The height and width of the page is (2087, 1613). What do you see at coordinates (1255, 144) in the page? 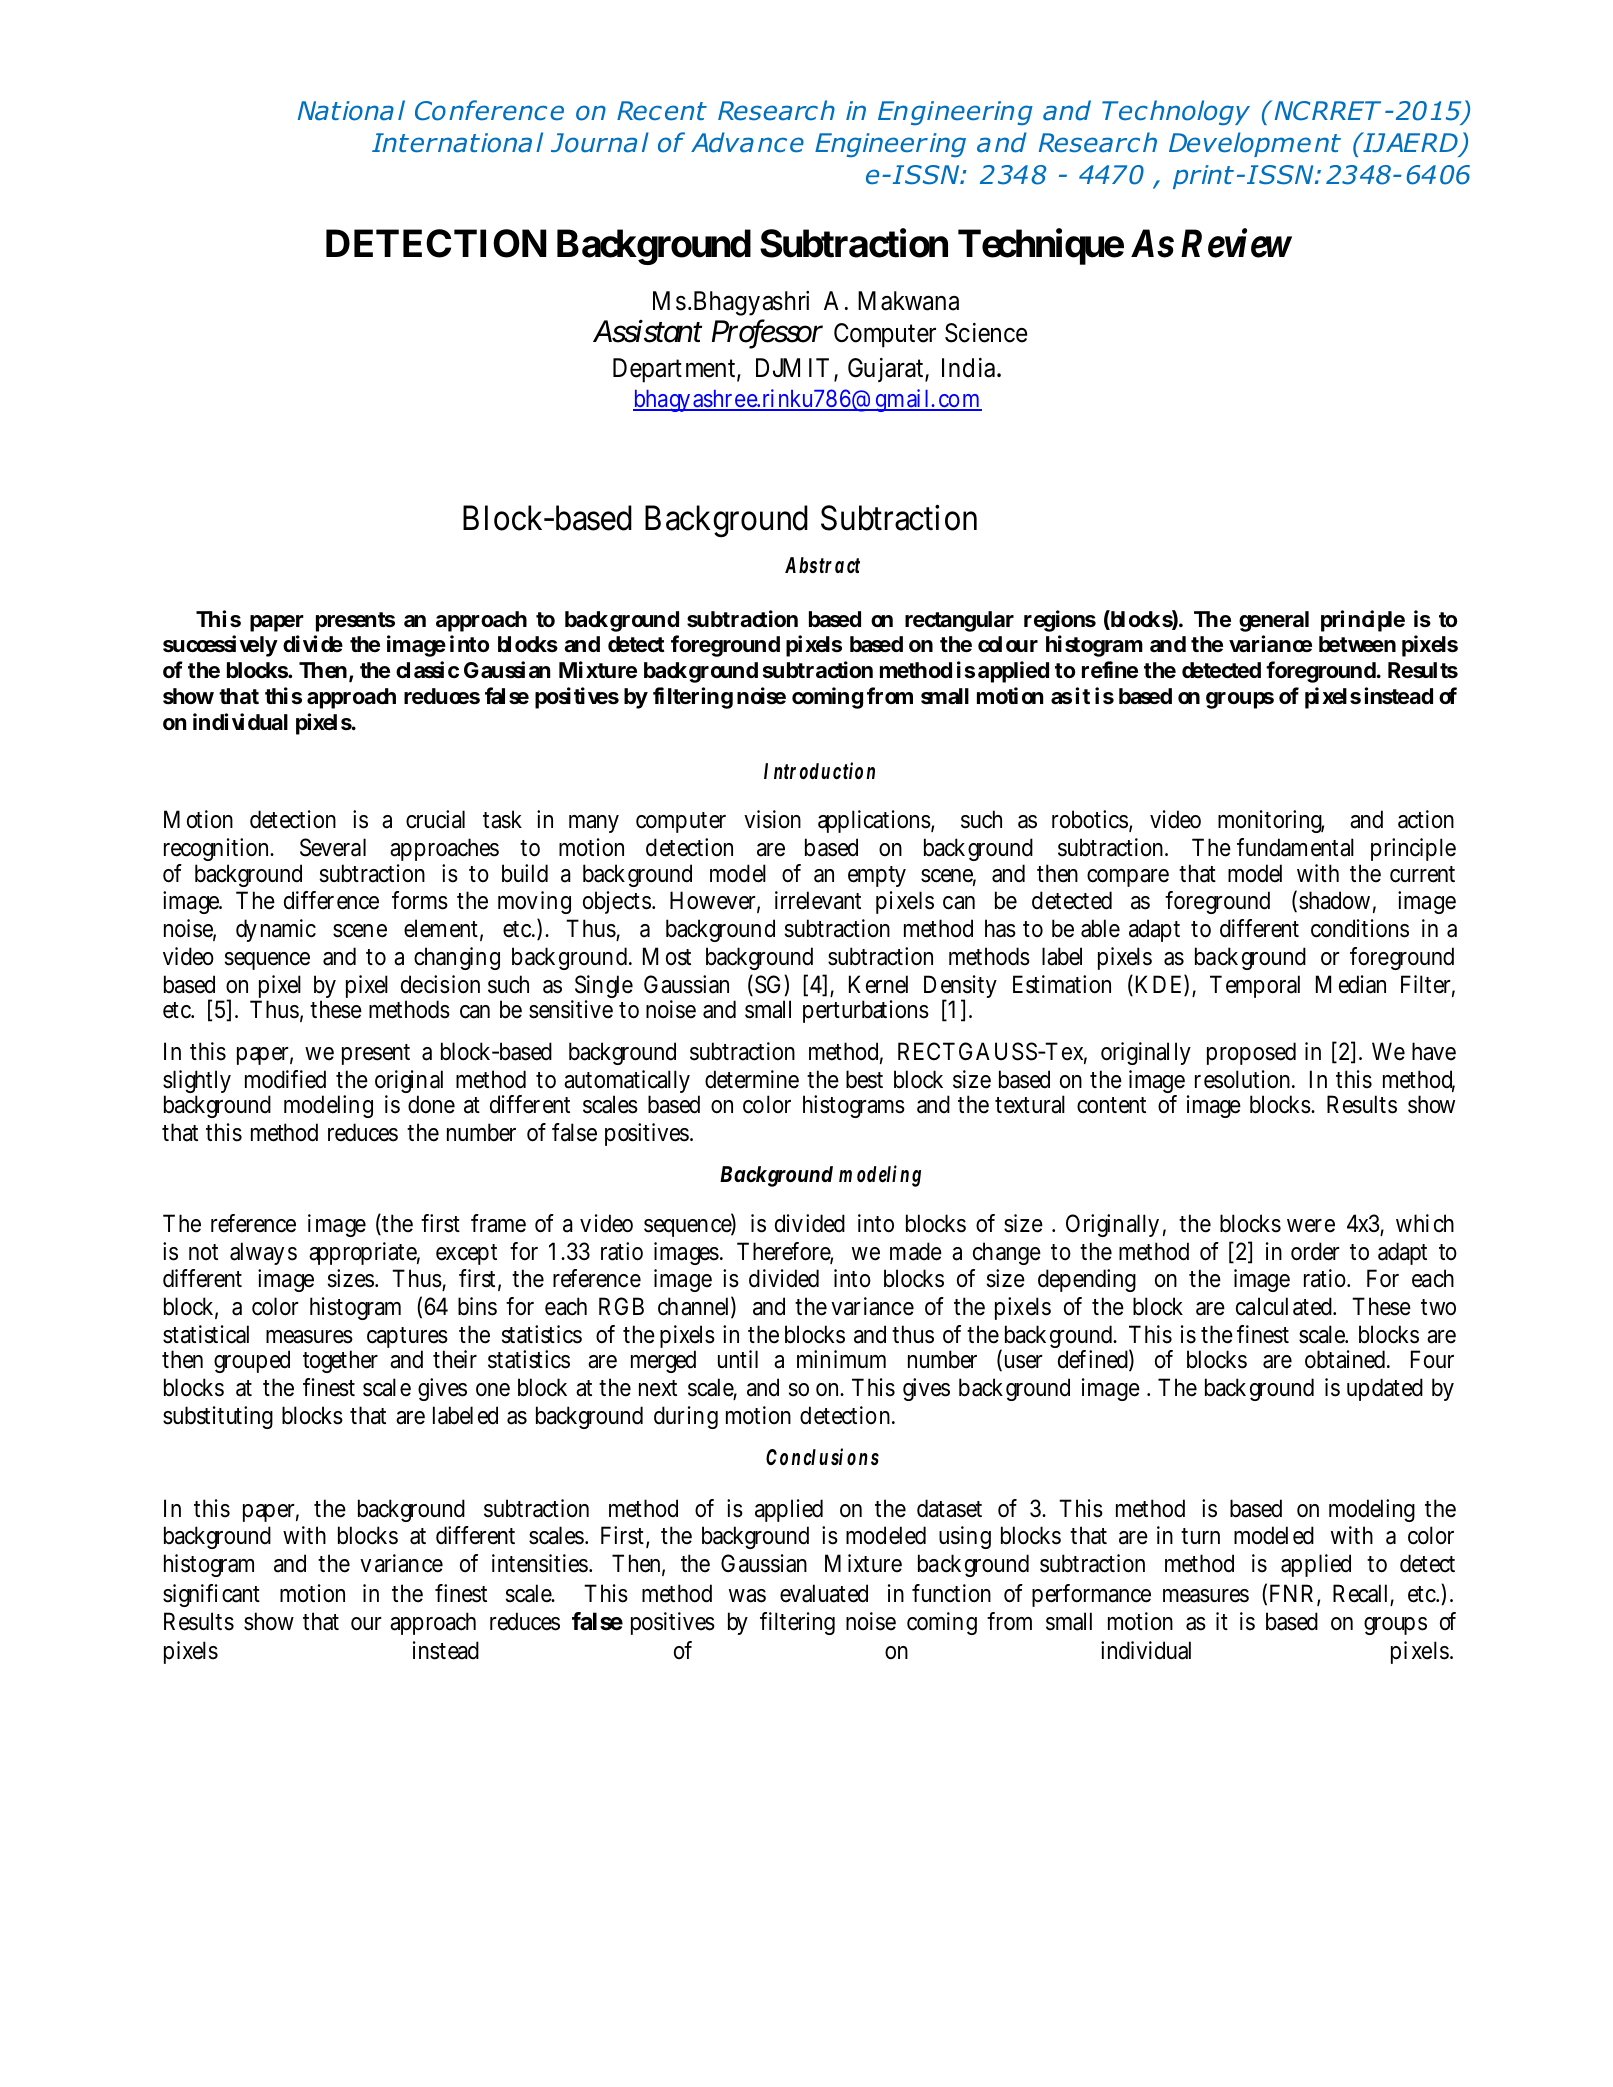
I see `Development` at bounding box center [1255, 144].
